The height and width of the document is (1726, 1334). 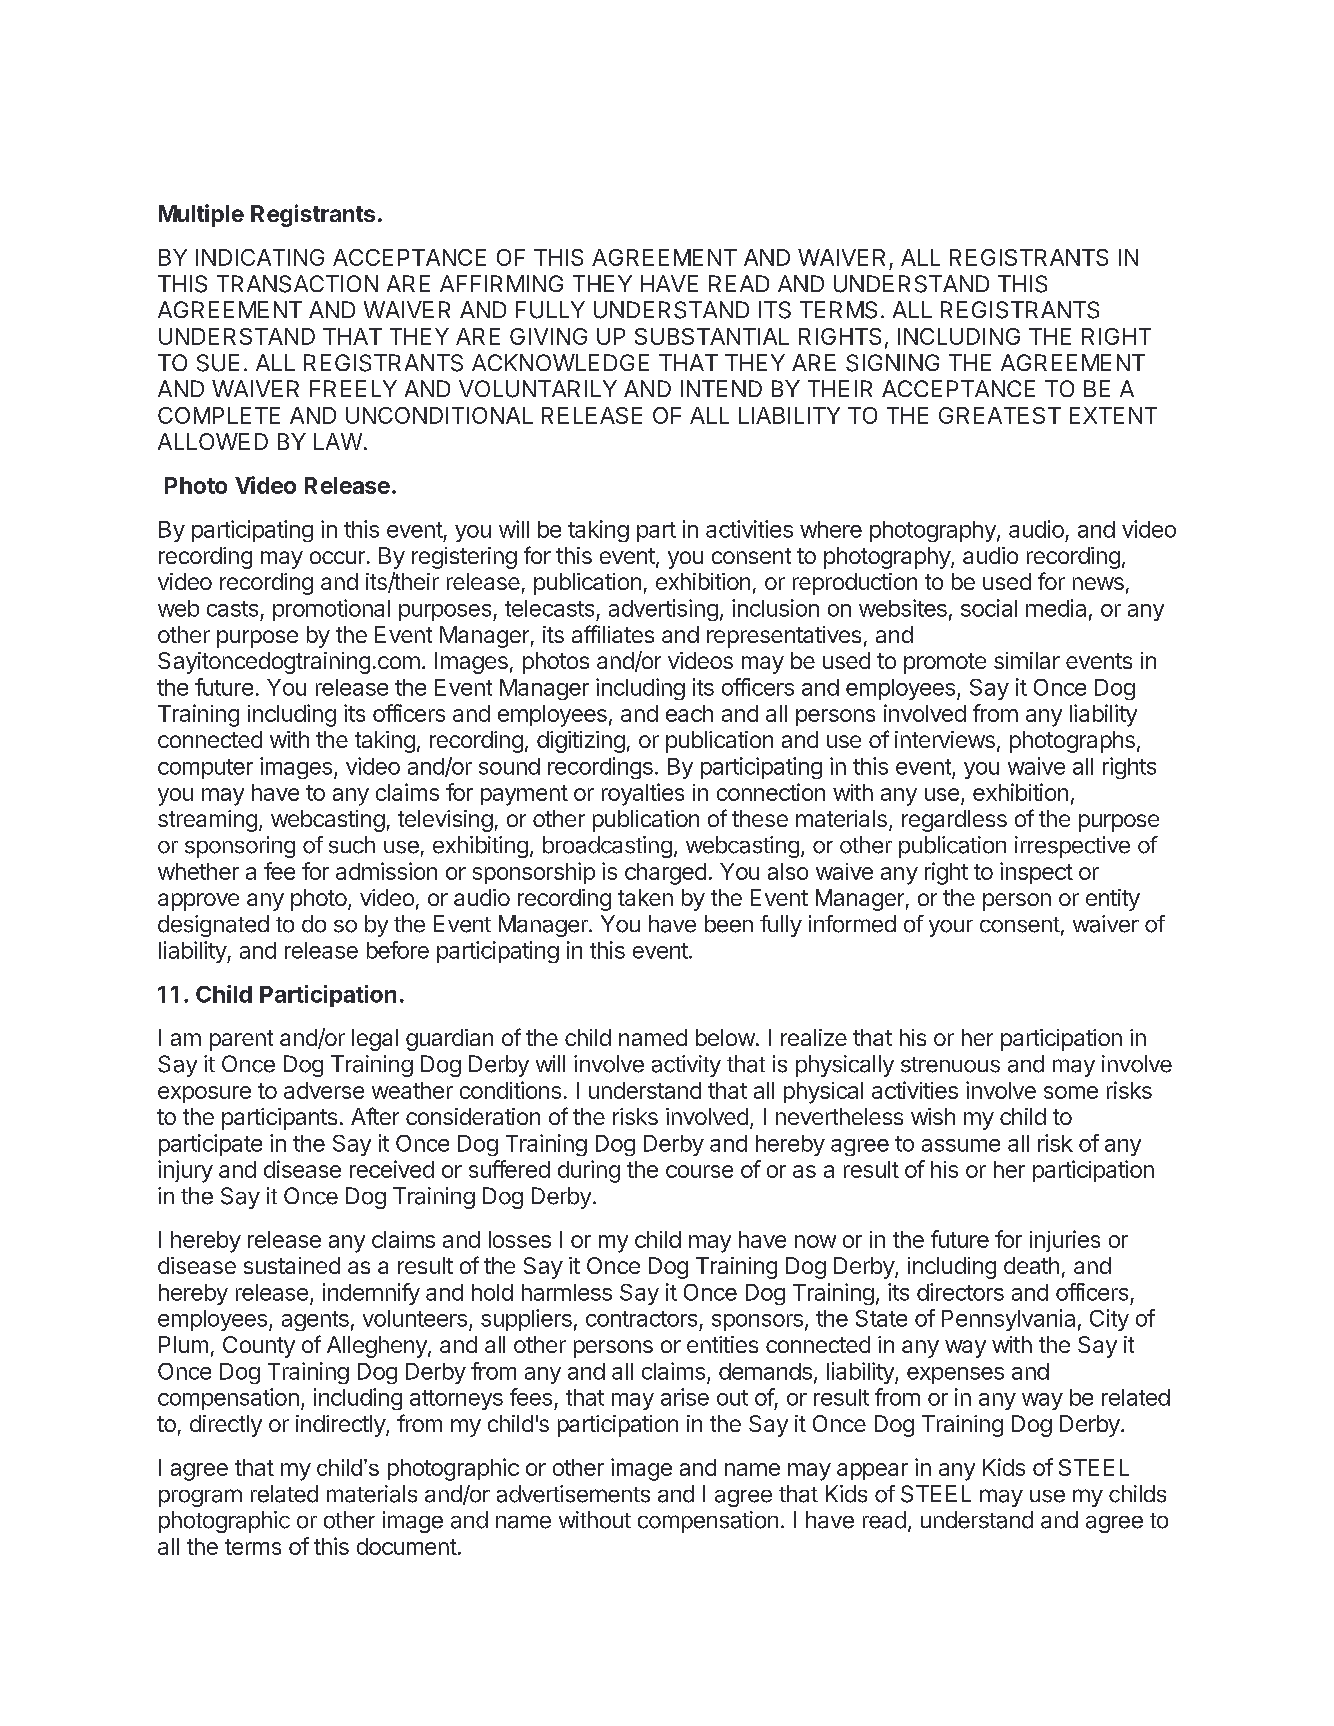 What do you see at coordinates (200, 1498) in the document?
I see `program` at bounding box center [200, 1498].
